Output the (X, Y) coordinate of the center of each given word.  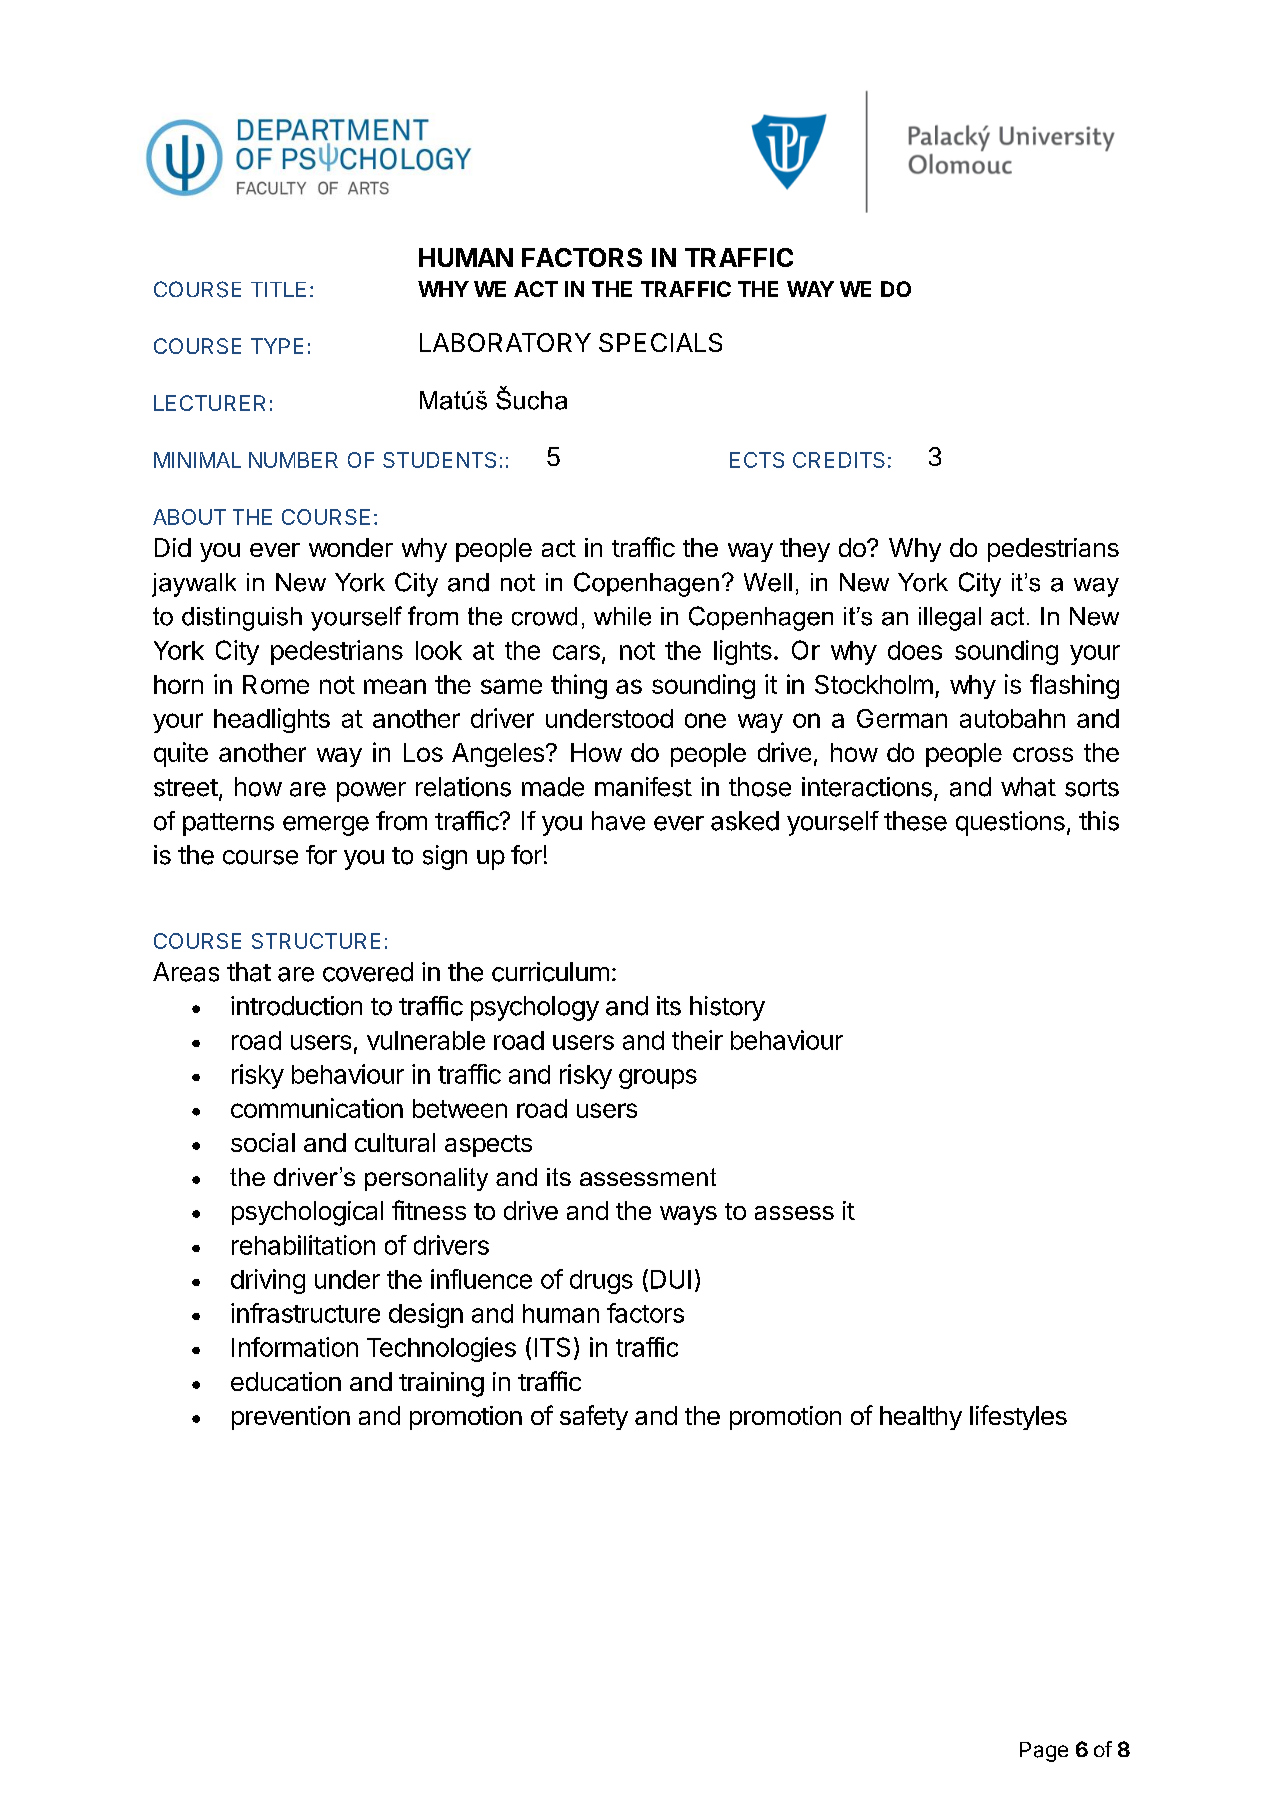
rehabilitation (303, 1245)
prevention (291, 1418)
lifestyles (1018, 1417)
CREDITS (839, 460)
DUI (671, 1279)
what (1028, 787)
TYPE (277, 346)
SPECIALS (660, 342)
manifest (643, 787)
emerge (326, 826)
